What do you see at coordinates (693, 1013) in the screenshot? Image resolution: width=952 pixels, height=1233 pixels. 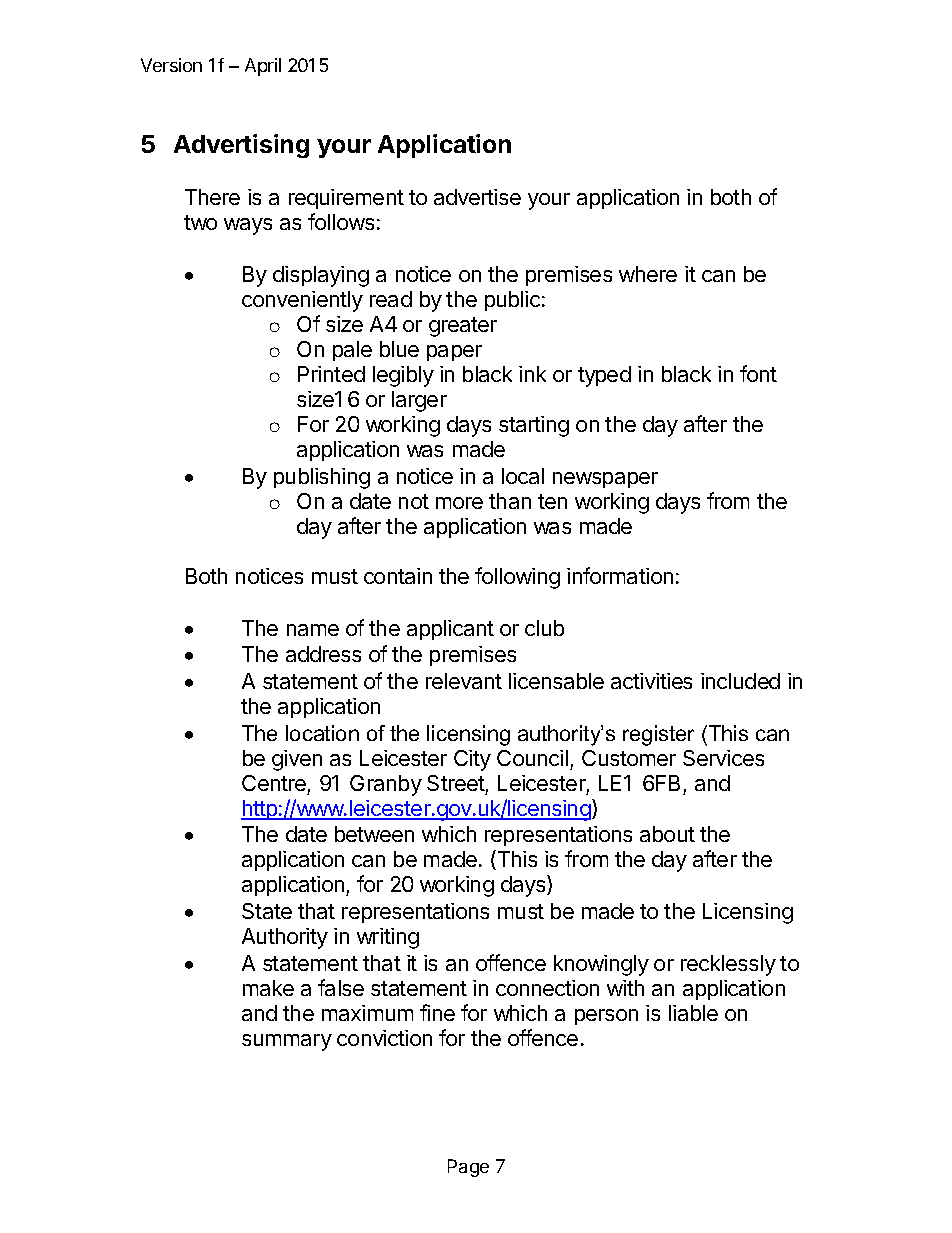 I see `liable` at bounding box center [693, 1013].
